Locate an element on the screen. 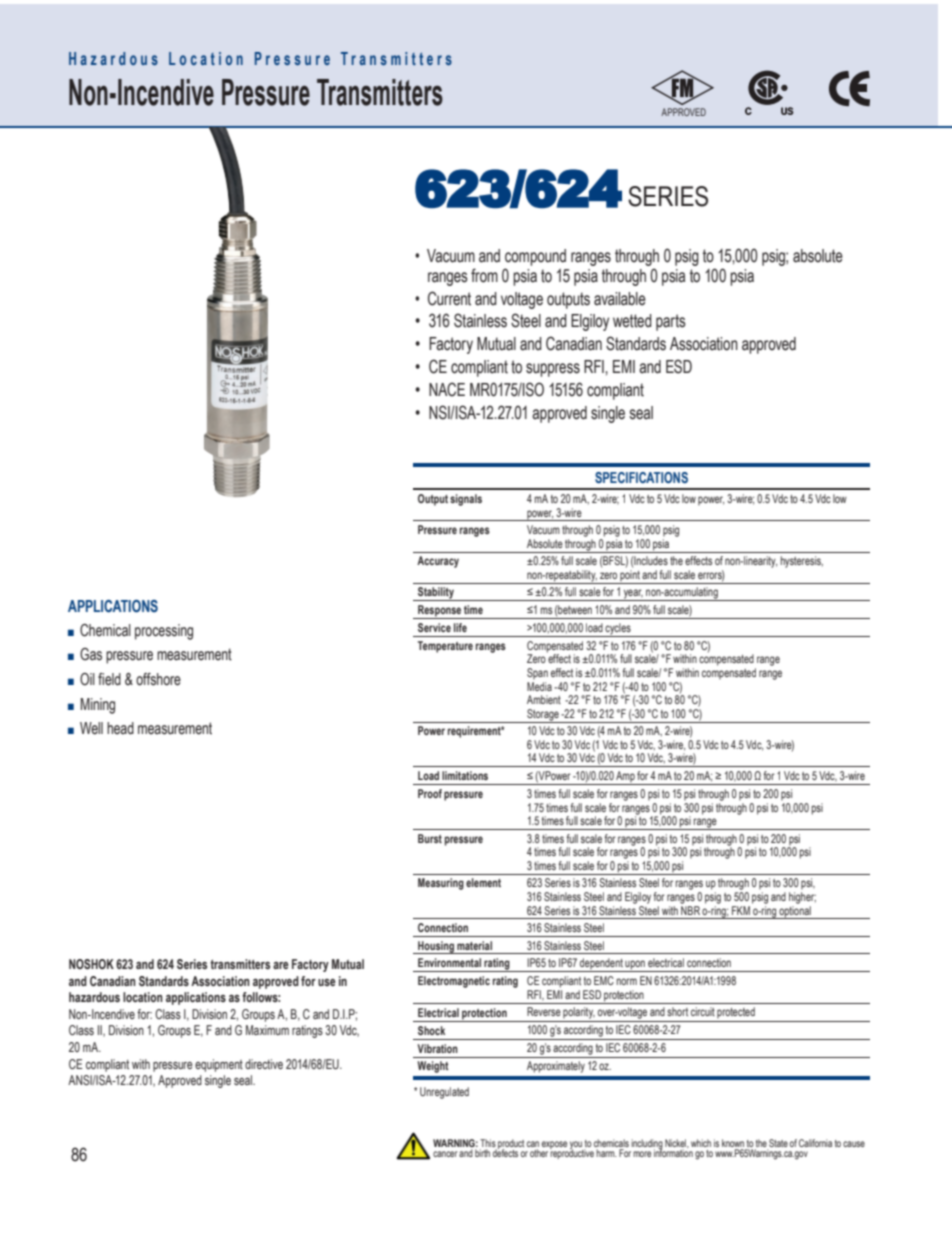 The height and width of the screenshot is (1233, 952). FKM is located at coordinates (741, 910).
